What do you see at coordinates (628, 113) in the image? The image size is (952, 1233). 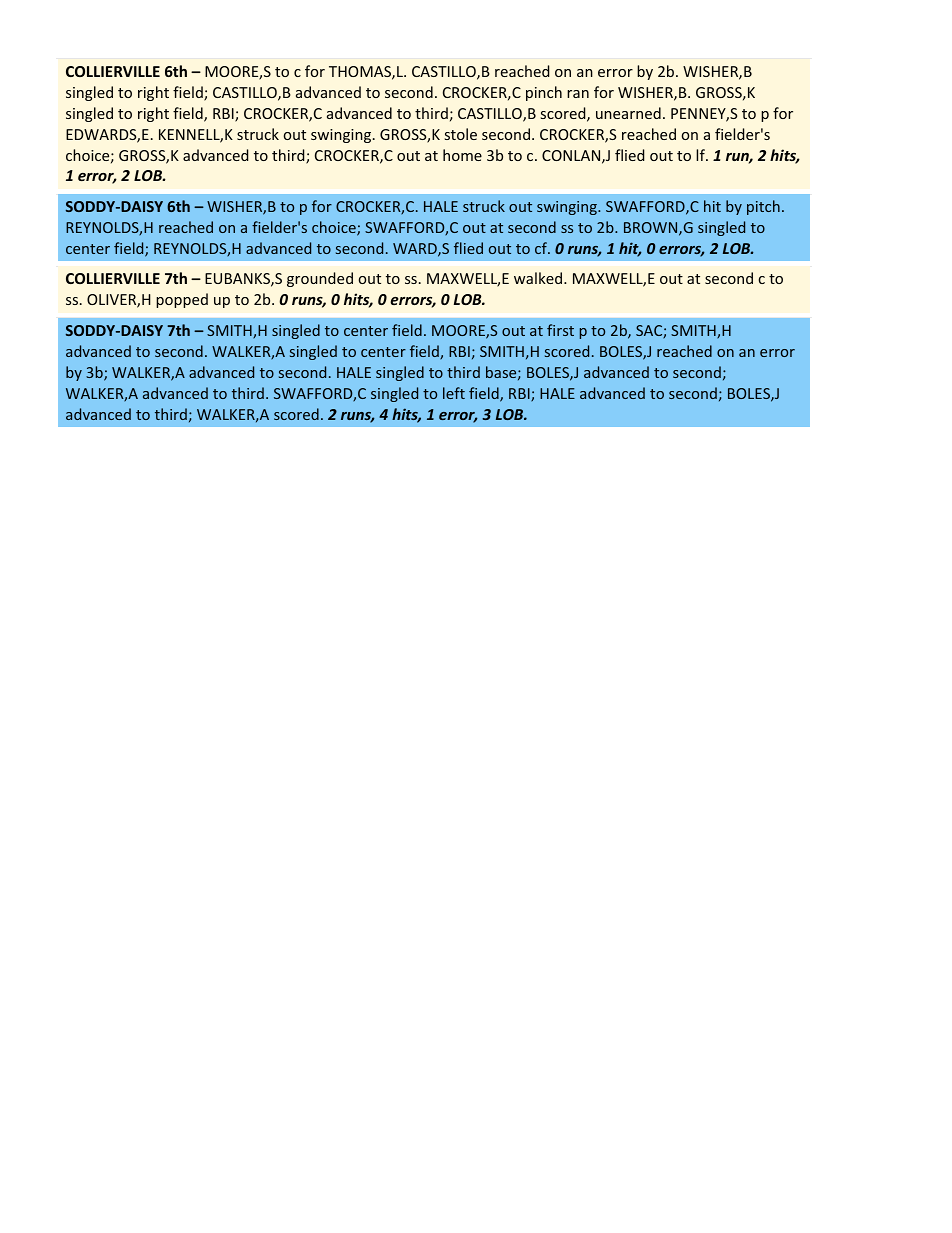 I see `unearned` at bounding box center [628, 113].
